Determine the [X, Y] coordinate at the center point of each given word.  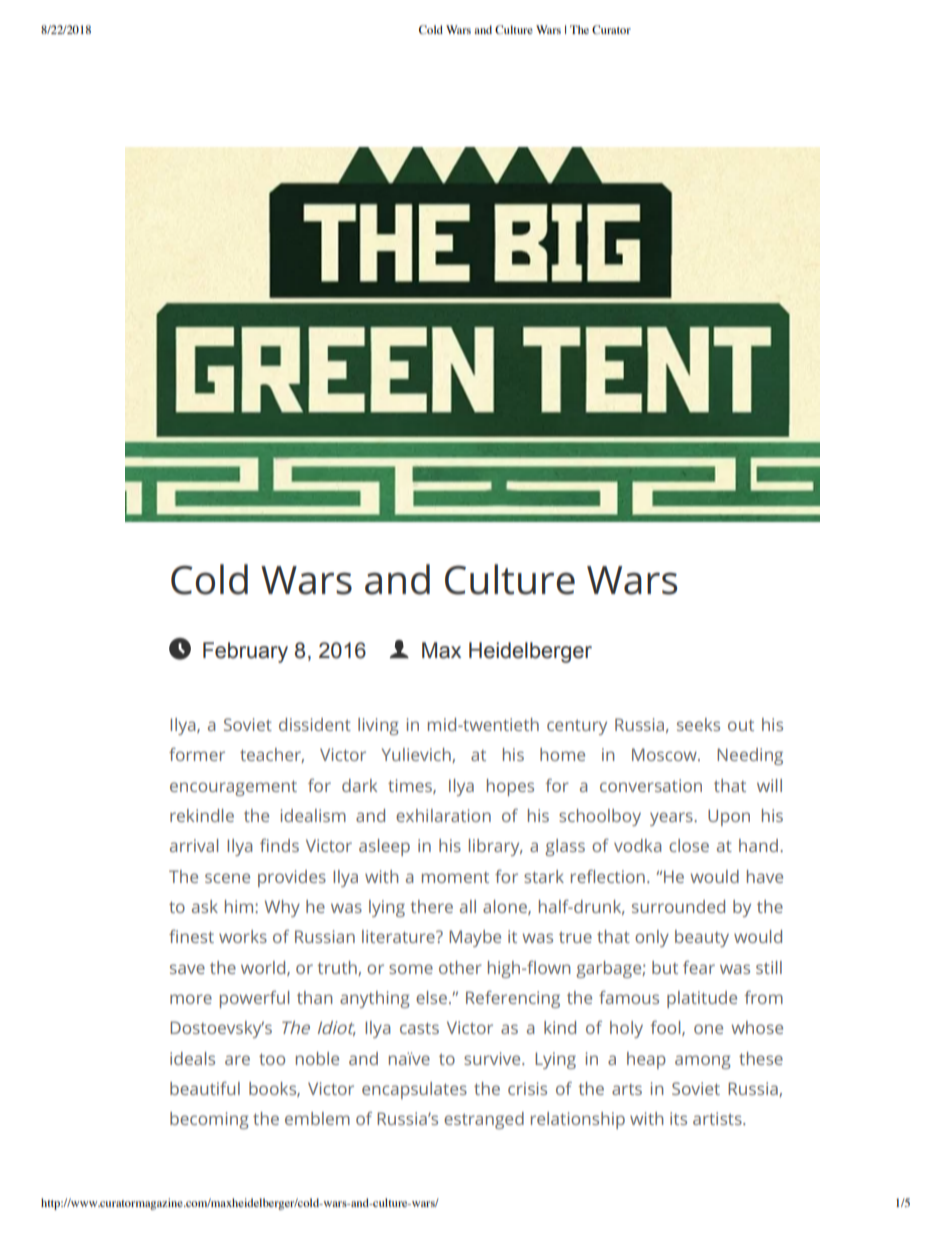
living [378, 726]
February [245, 652]
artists [718, 1118]
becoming [209, 1120]
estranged [484, 1120]
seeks [698, 724]
